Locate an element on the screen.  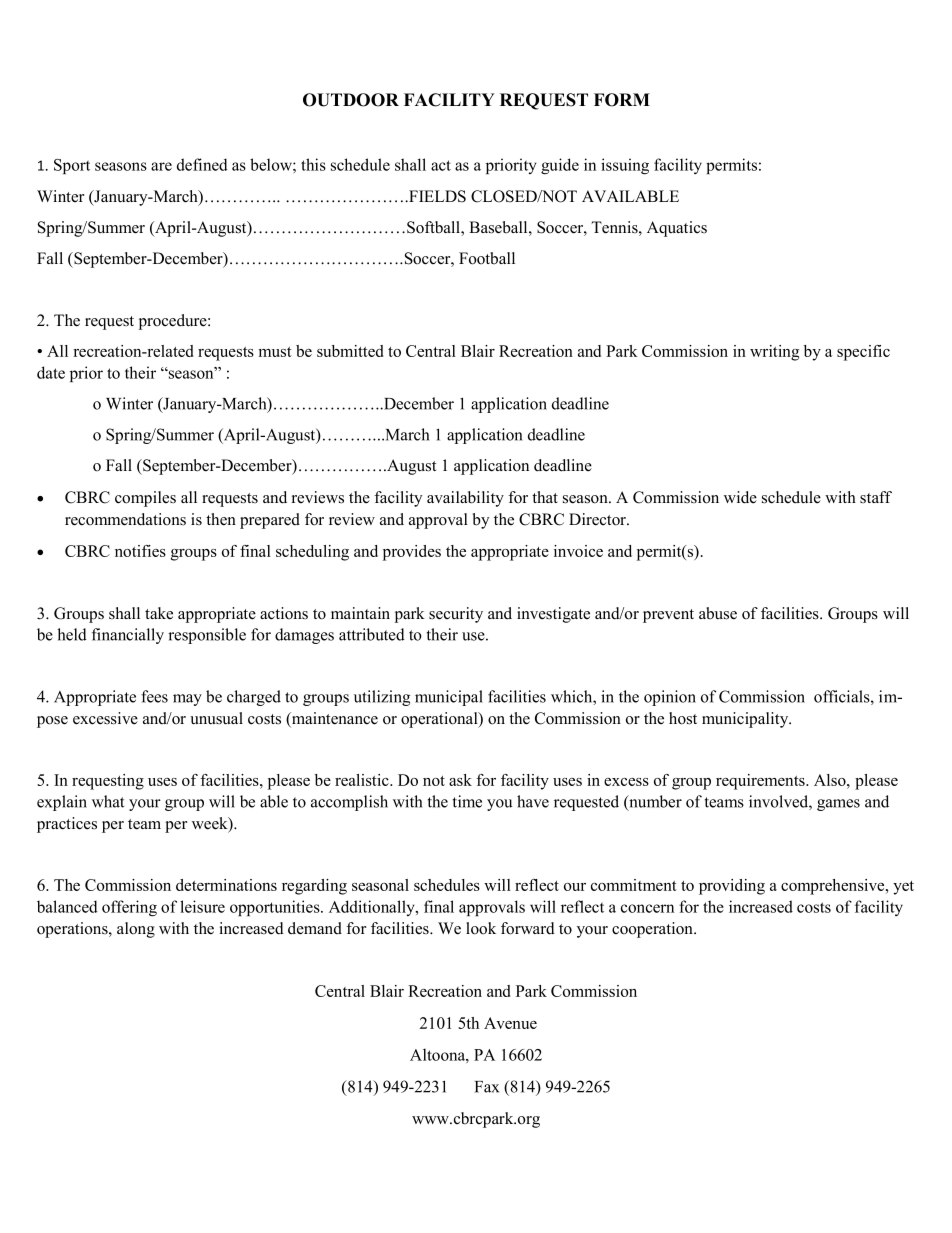
take is located at coordinates (159, 613).
